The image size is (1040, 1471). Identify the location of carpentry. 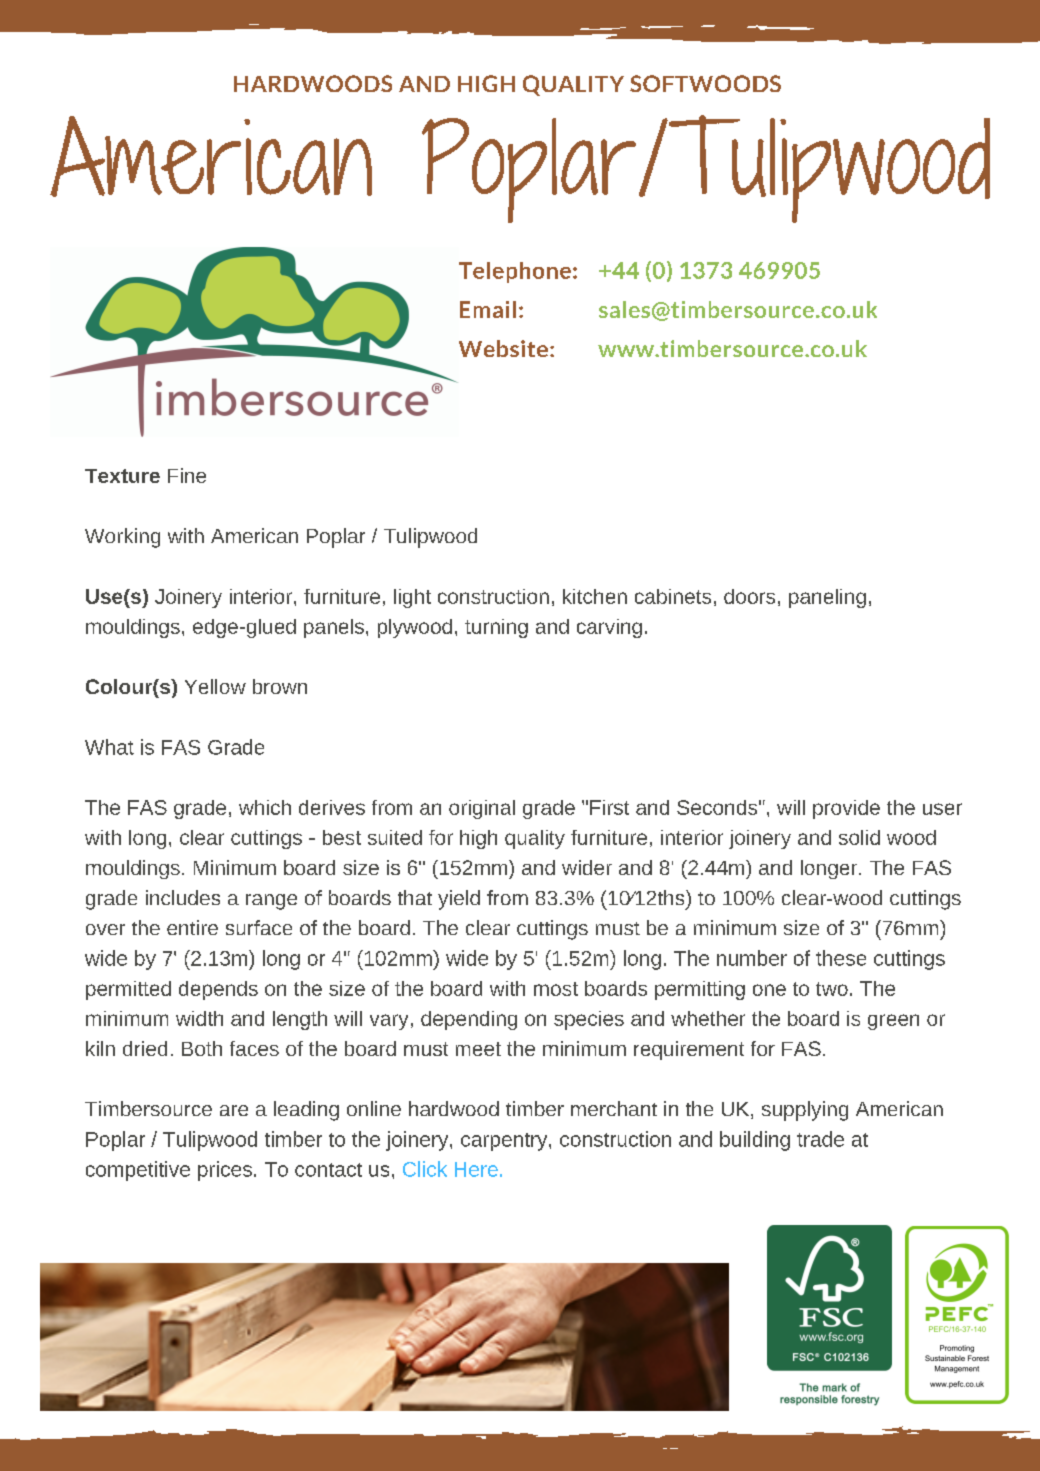
(505, 1142).
